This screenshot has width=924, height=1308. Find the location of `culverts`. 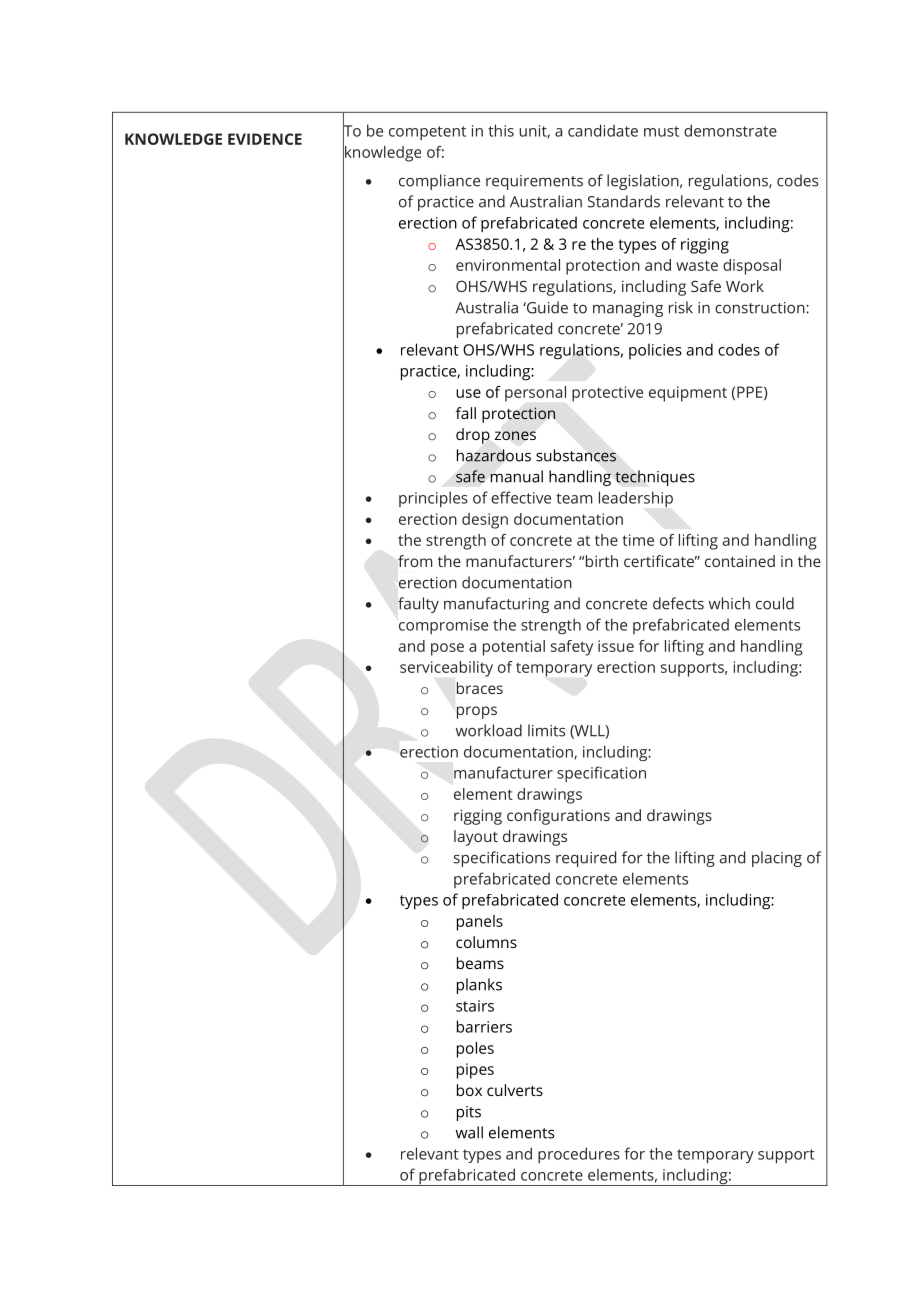

culverts is located at coordinates (515, 1090).
